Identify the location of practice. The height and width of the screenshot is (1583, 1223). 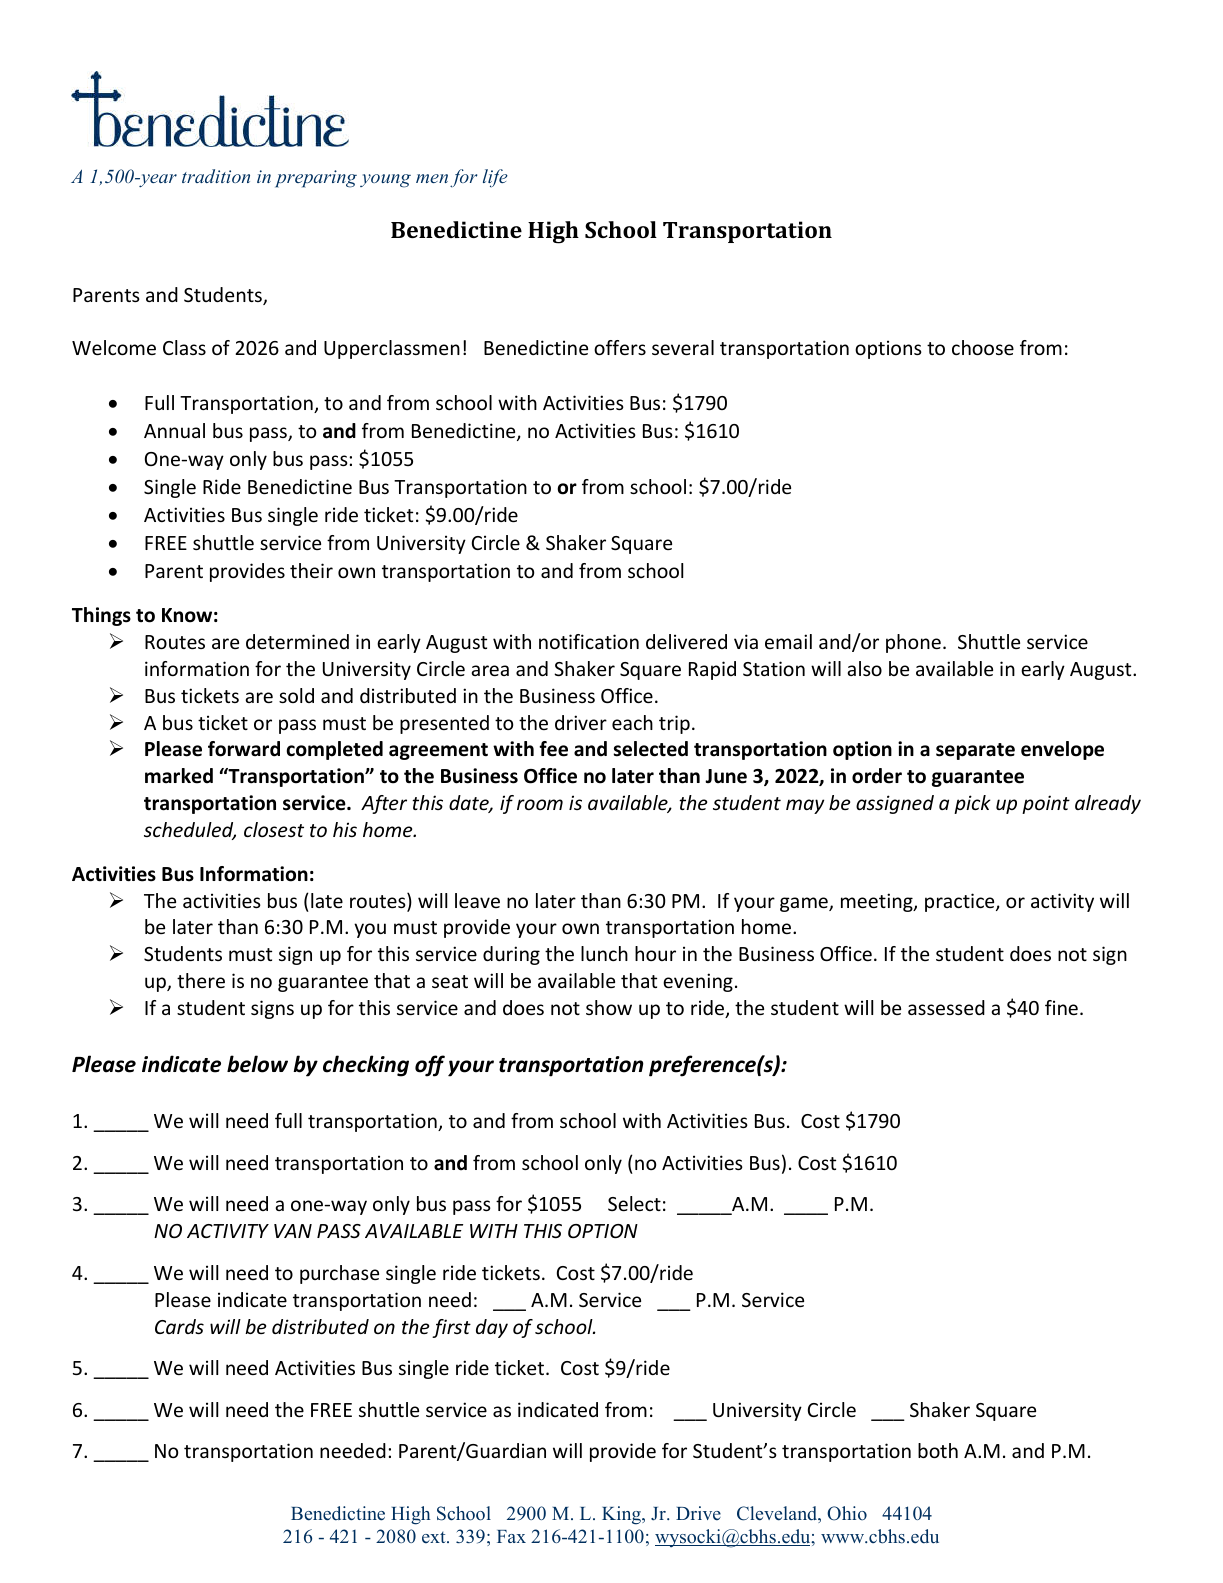
(961, 902).
